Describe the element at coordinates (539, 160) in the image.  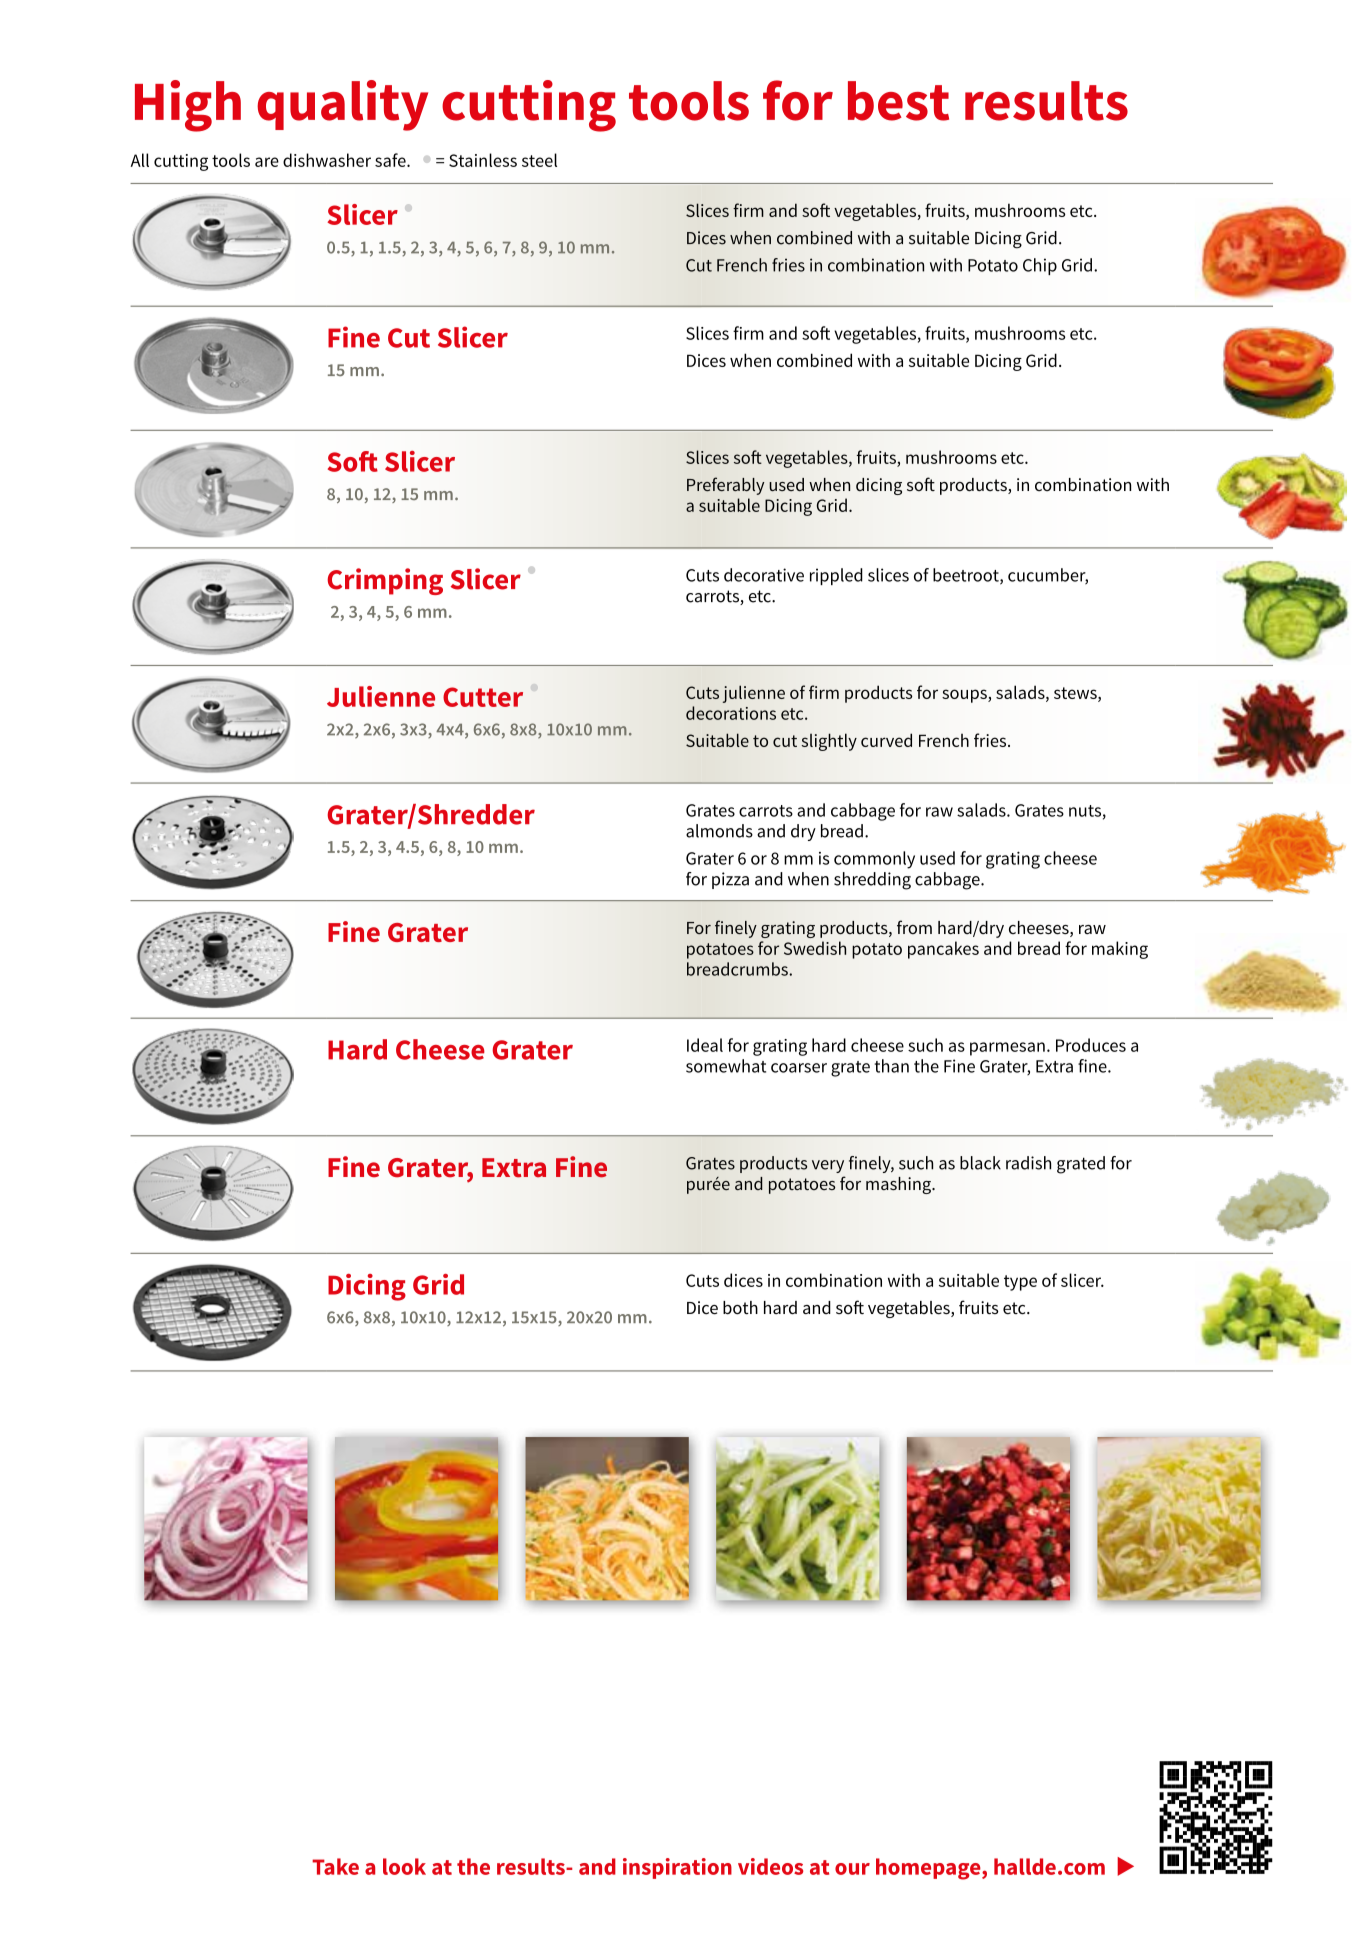
I see `steel` at that location.
